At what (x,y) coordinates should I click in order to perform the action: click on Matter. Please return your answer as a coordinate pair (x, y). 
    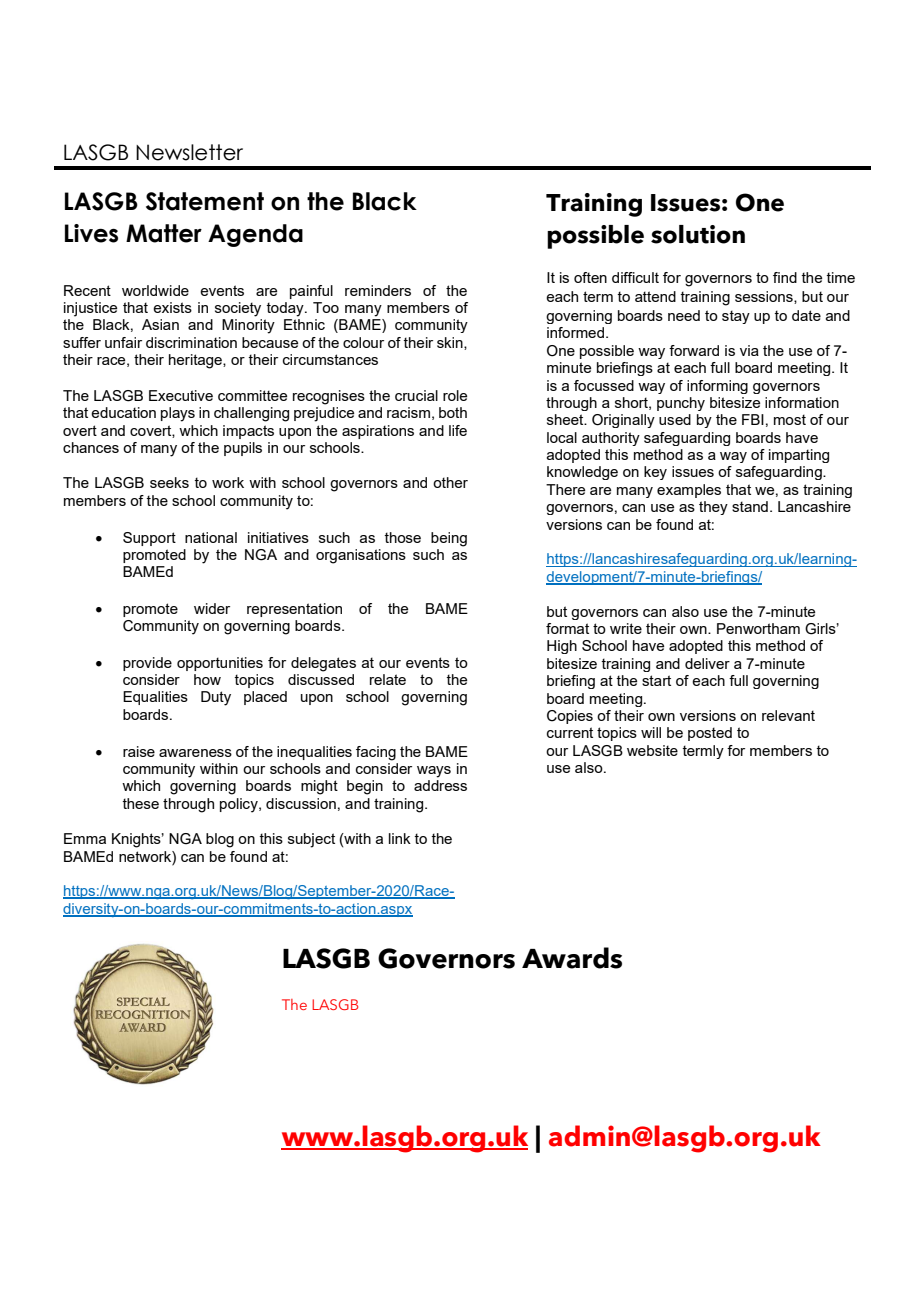
    Looking at the image, I should click on (164, 233).
